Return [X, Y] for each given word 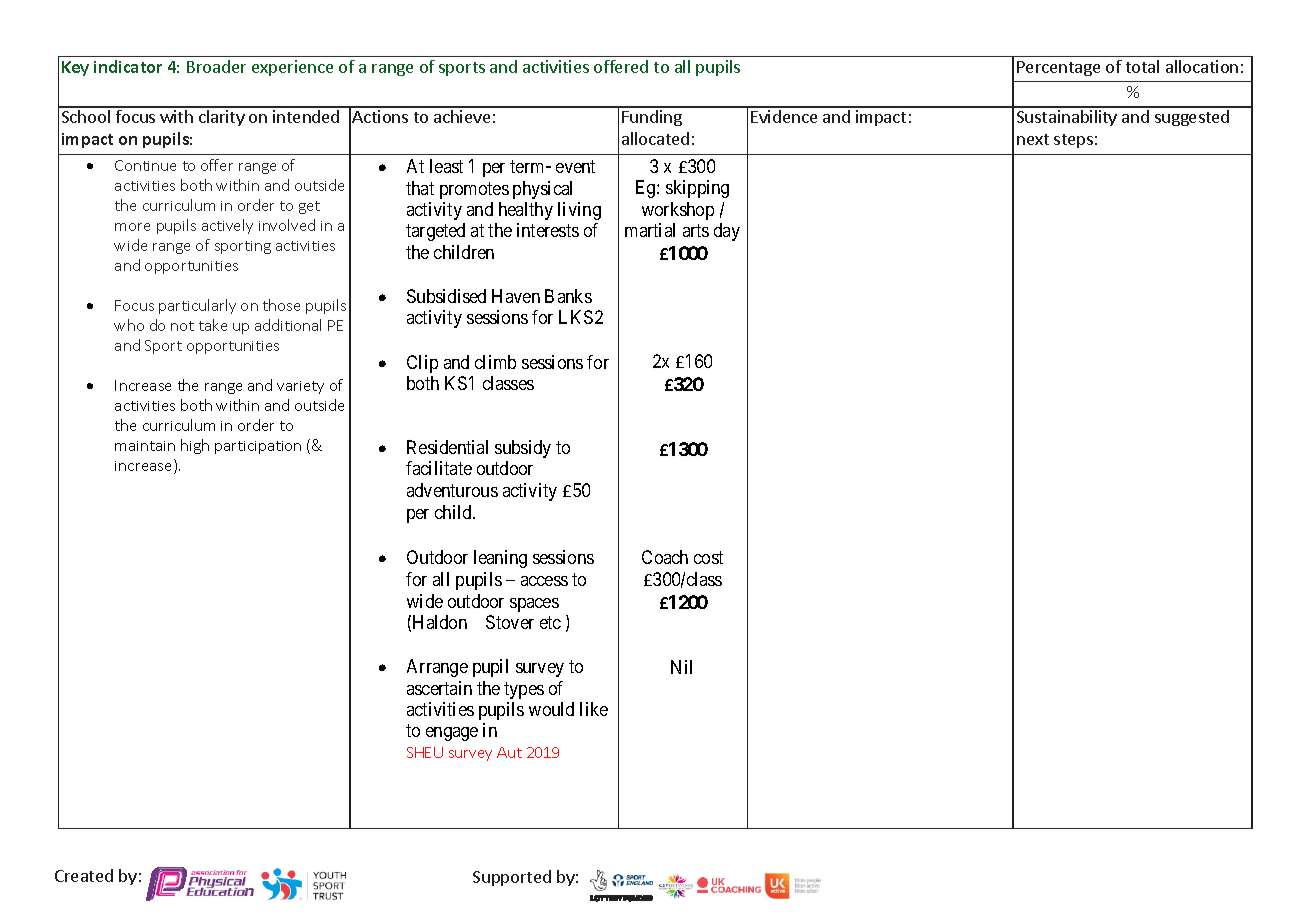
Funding [652, 118]
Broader [216, 66]
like [594, 709]
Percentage [1058, 68]
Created [84, 875]
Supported [512, 878]
